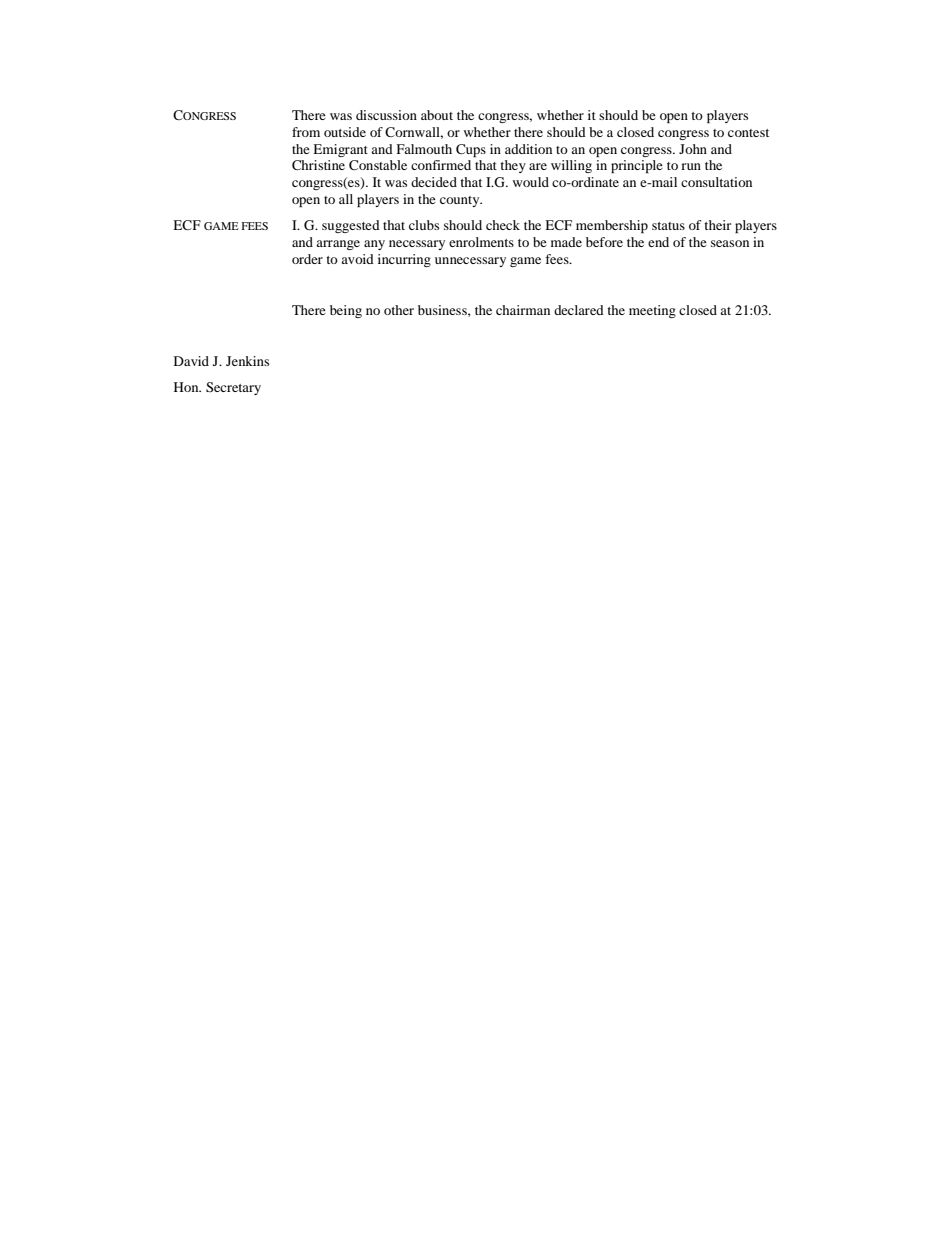 This screenshot has width=952, height=1233. What do you see at coordinates (318, 165) in the screenshot?
I see `Christine` at bounding box center [318, 165].
